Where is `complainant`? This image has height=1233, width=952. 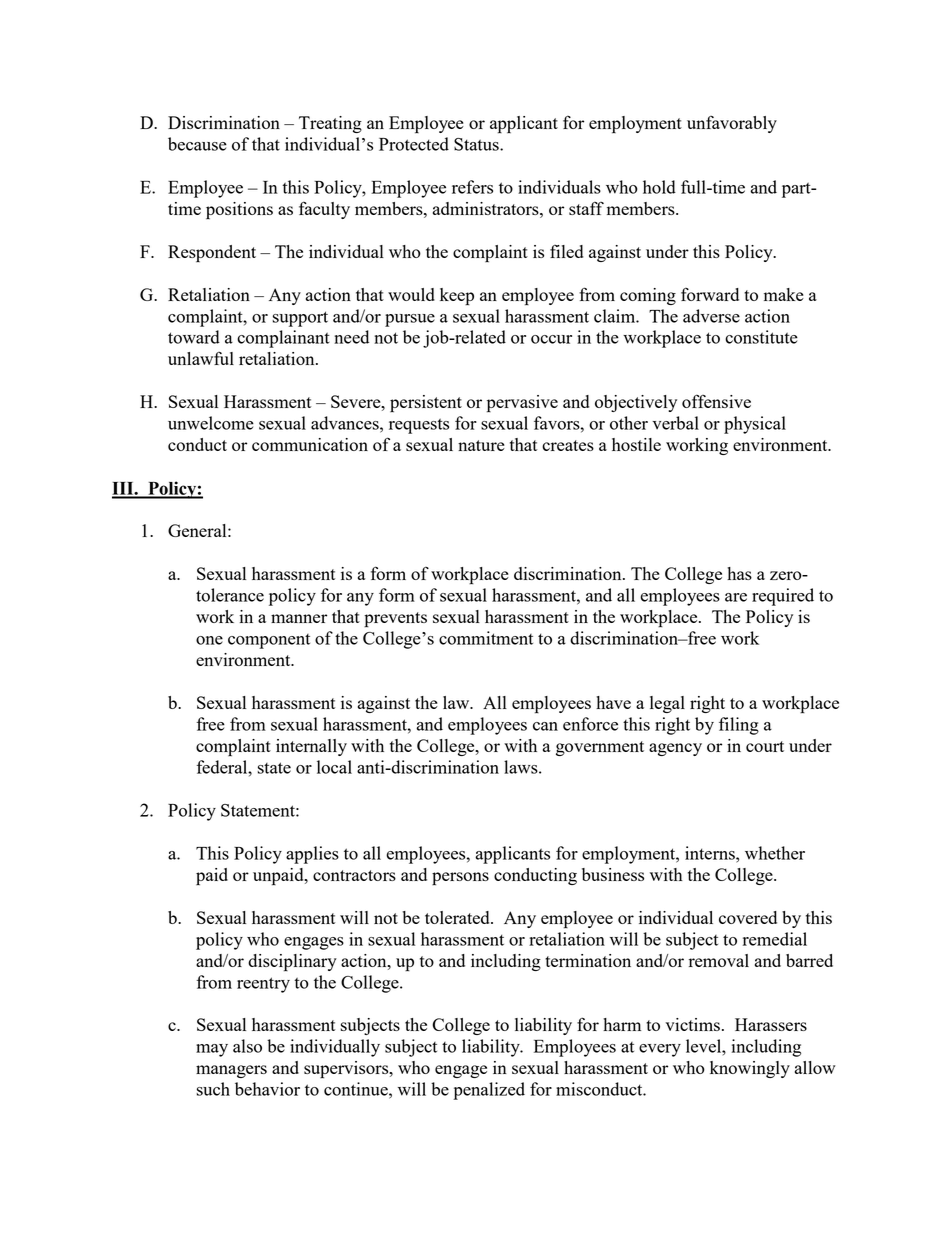
complainant is located at coordinates (283, 339).
